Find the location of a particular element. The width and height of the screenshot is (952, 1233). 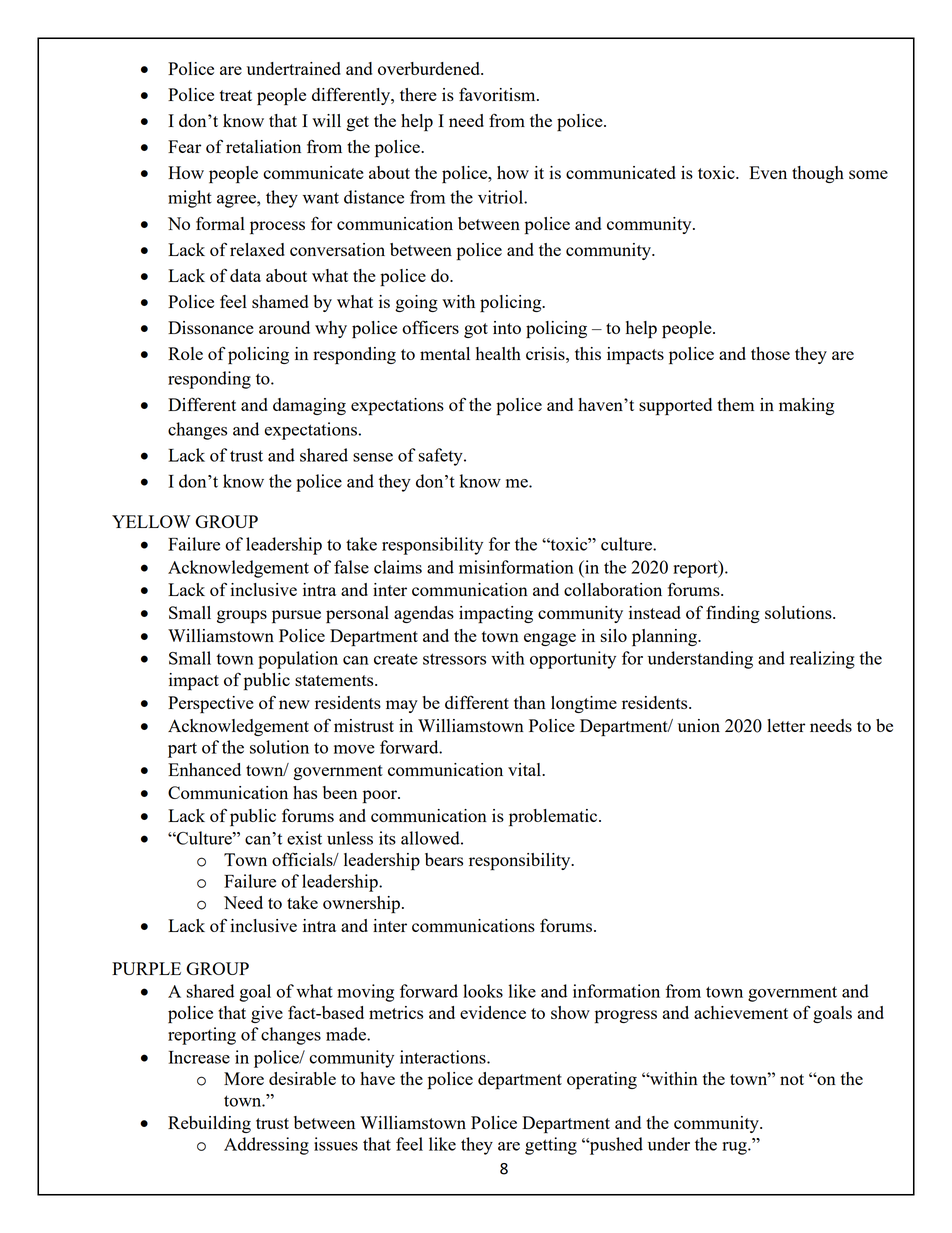

safety is located at coordinates (441, 457).
